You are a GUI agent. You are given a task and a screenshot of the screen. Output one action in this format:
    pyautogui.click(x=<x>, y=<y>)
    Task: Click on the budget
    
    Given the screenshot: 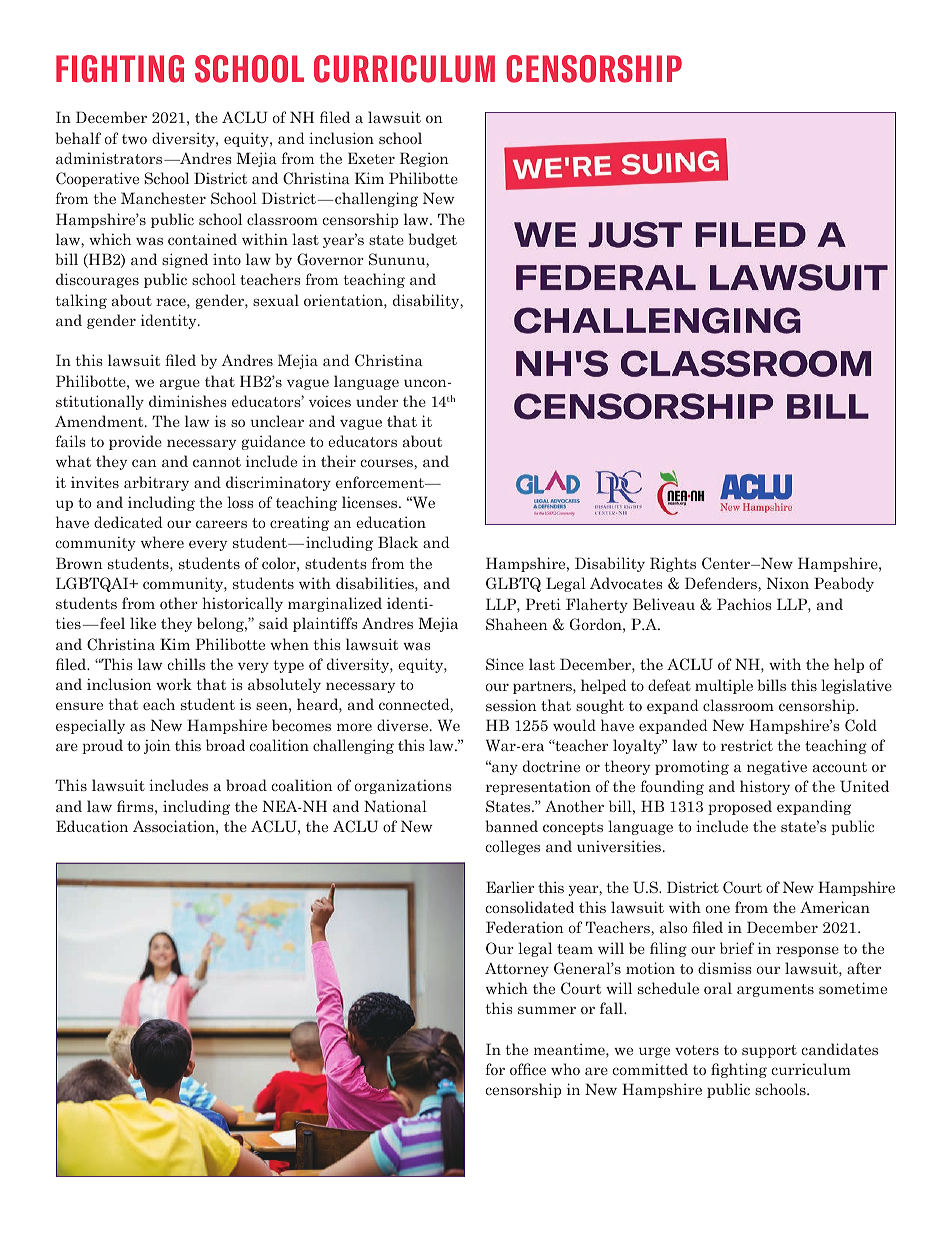 What is the action you would take?
    pyautogui.click(x=432, y=240)
